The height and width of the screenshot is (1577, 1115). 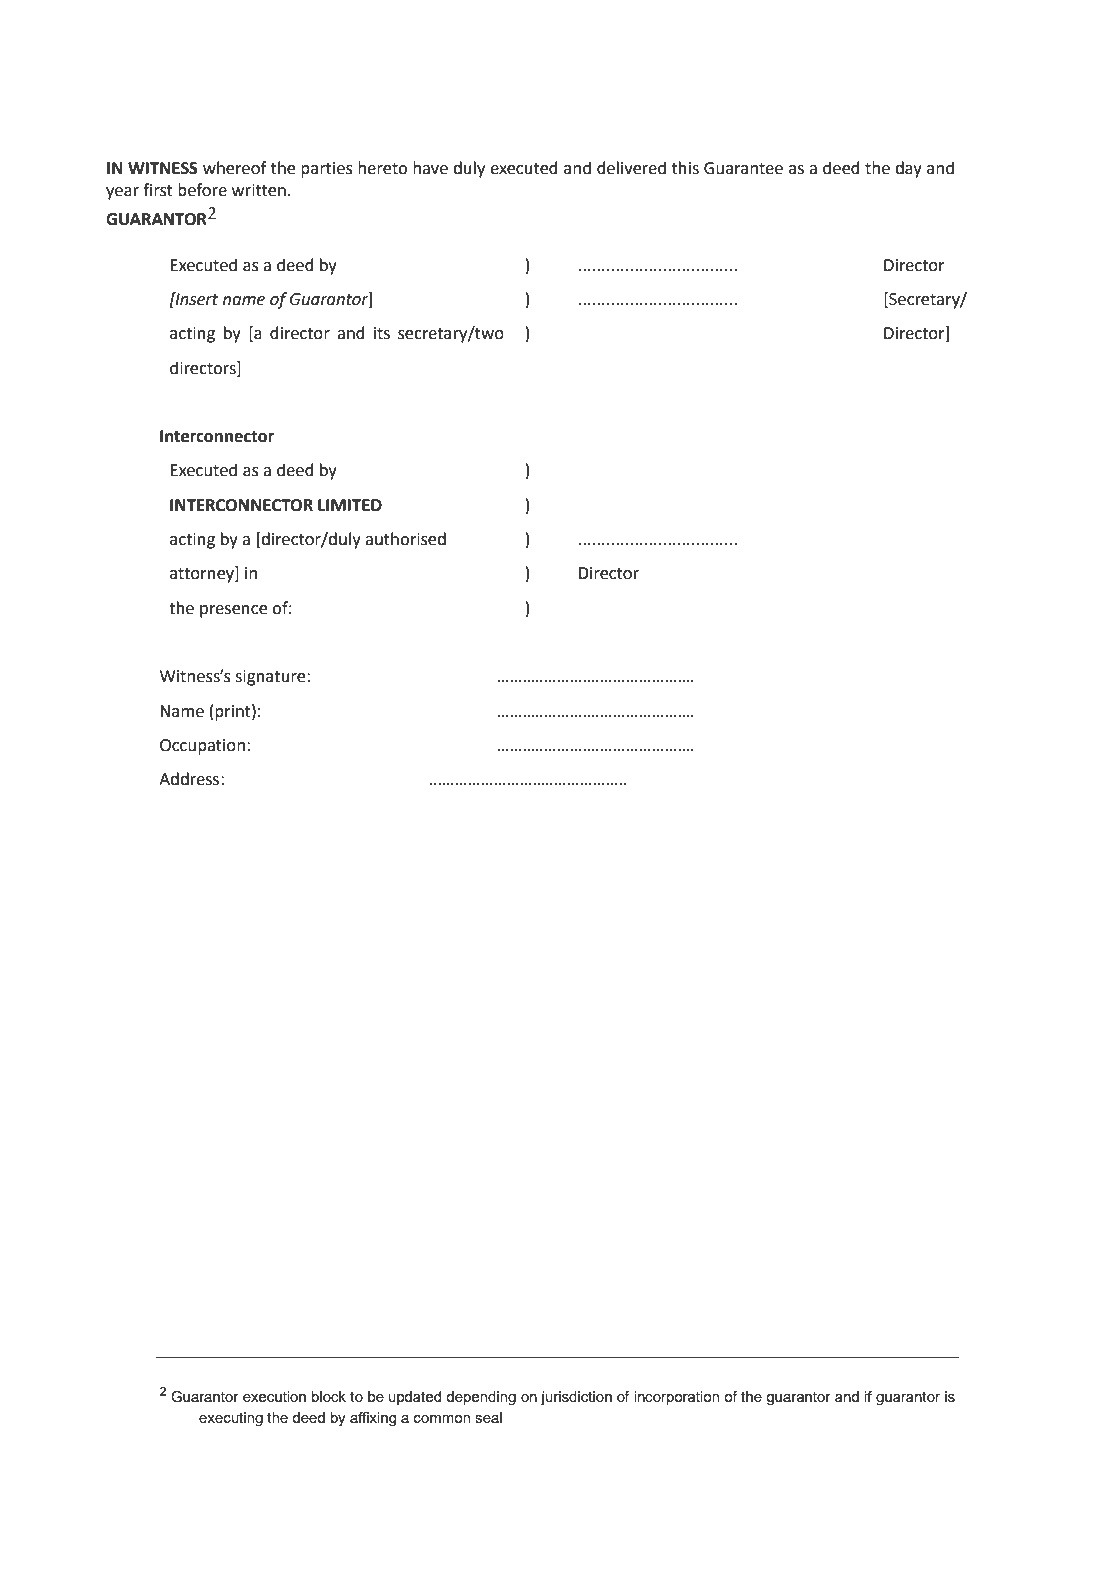 What do you see at coordinates (202, 190) in the screenshot?
I see `before` at bounding box center [202, 190].
